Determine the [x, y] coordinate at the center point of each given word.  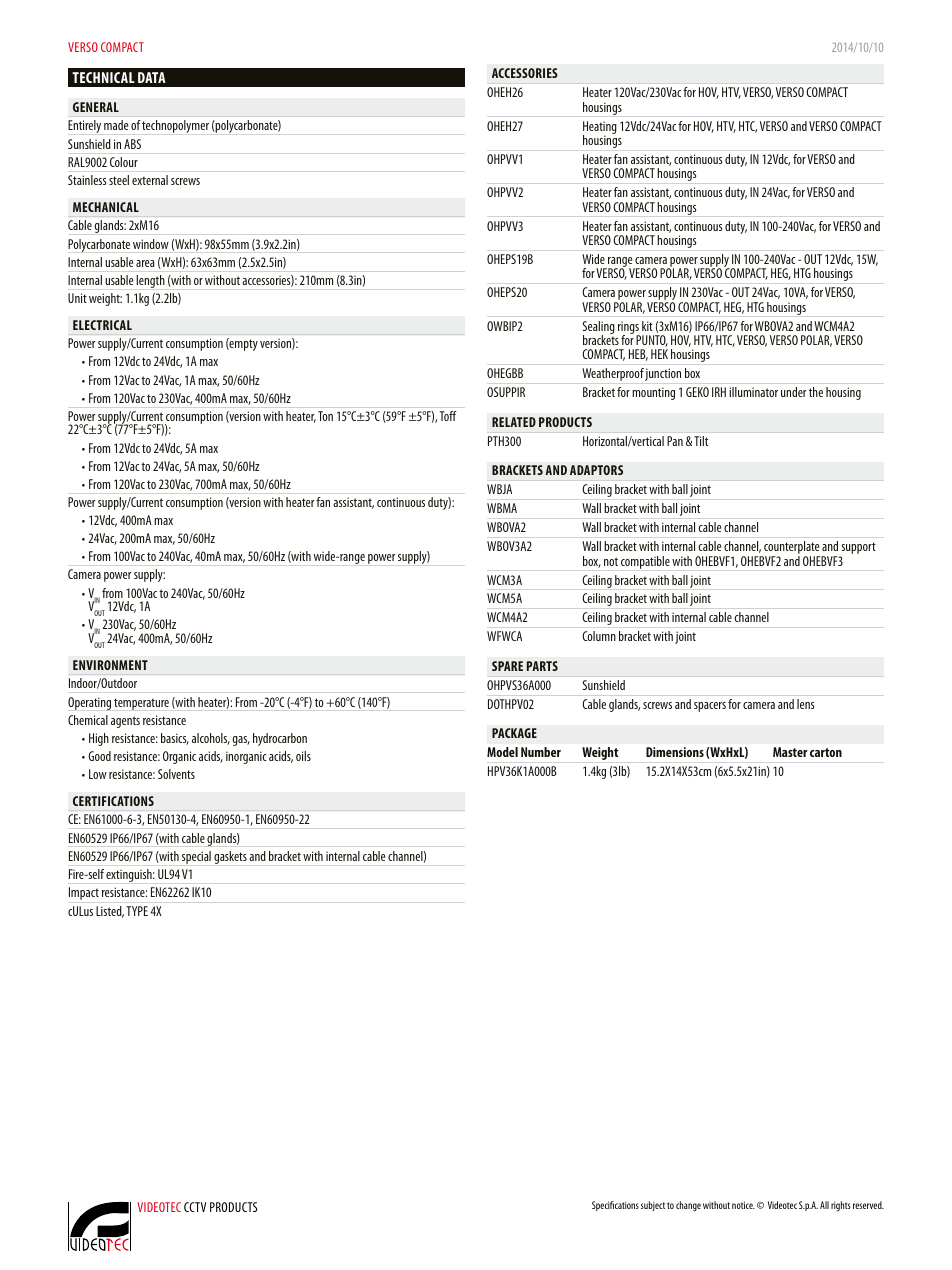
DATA [152, 77]
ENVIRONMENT [110, 665]
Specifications [615, 1206]
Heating [600, 128]
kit [647, 326]
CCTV [195, 1207]
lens [805, 704]
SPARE [507, 666]
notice [743, 1205]
